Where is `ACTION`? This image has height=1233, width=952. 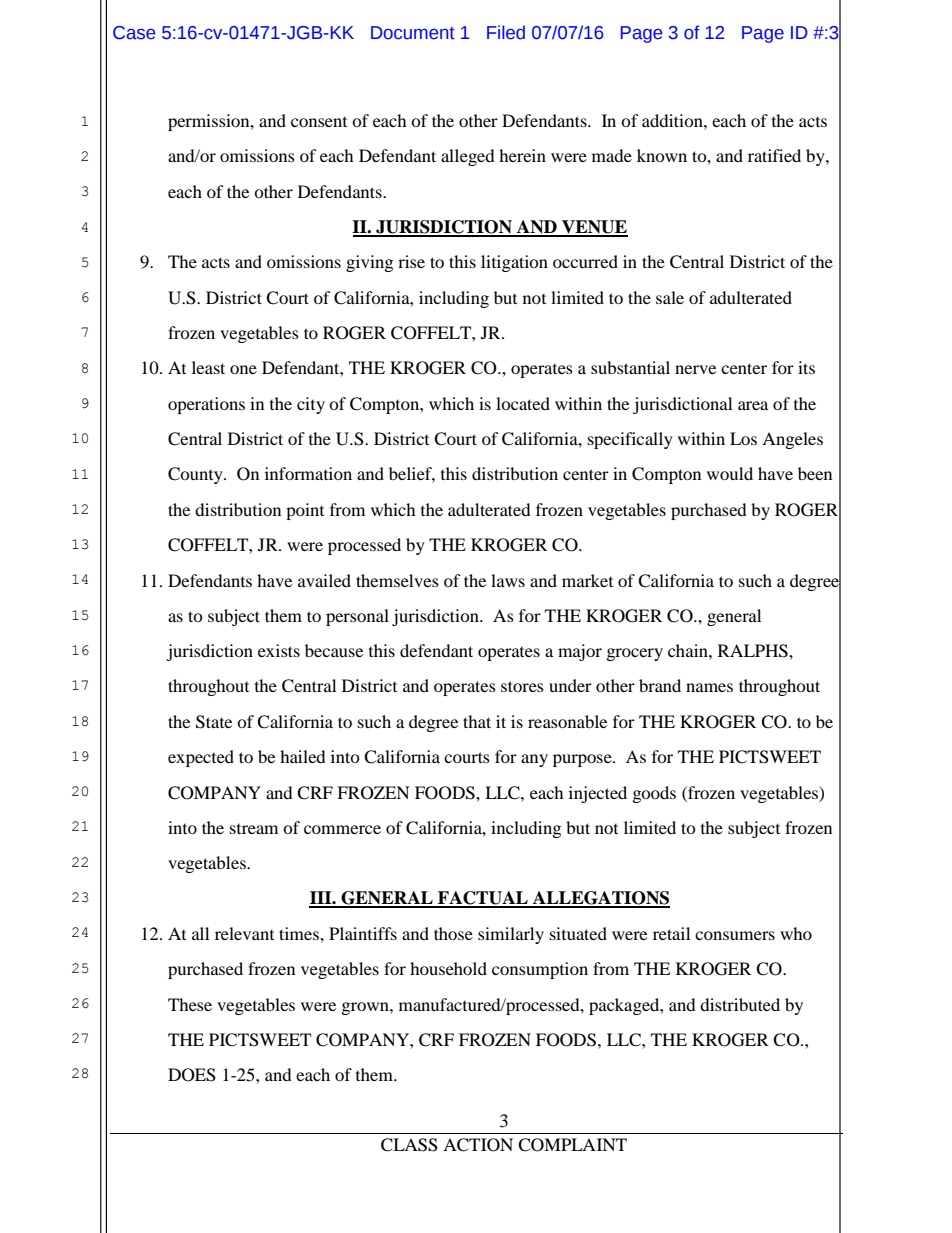 ACTION is located at coordinates (478, 1145).
